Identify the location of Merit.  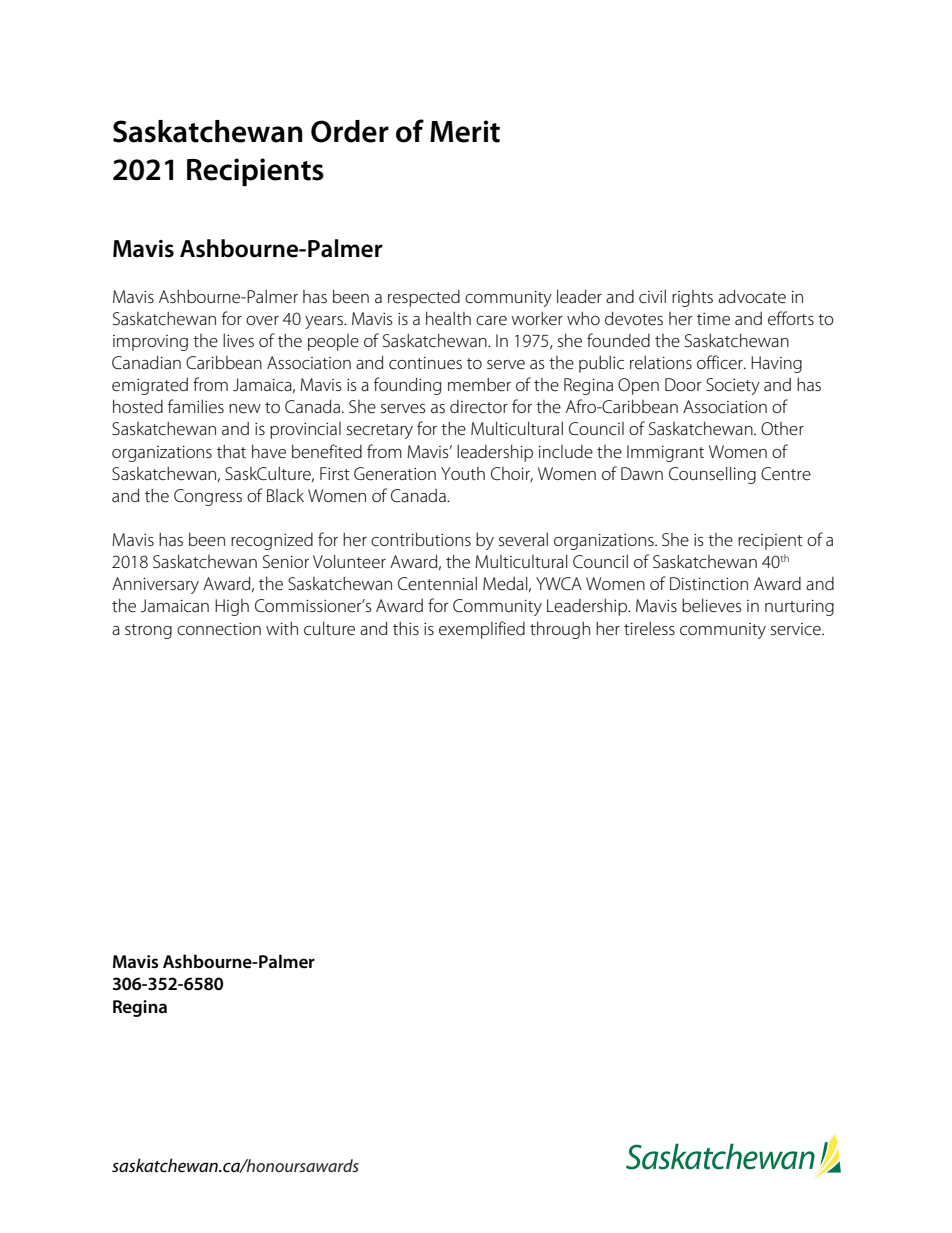
(465, 131).
